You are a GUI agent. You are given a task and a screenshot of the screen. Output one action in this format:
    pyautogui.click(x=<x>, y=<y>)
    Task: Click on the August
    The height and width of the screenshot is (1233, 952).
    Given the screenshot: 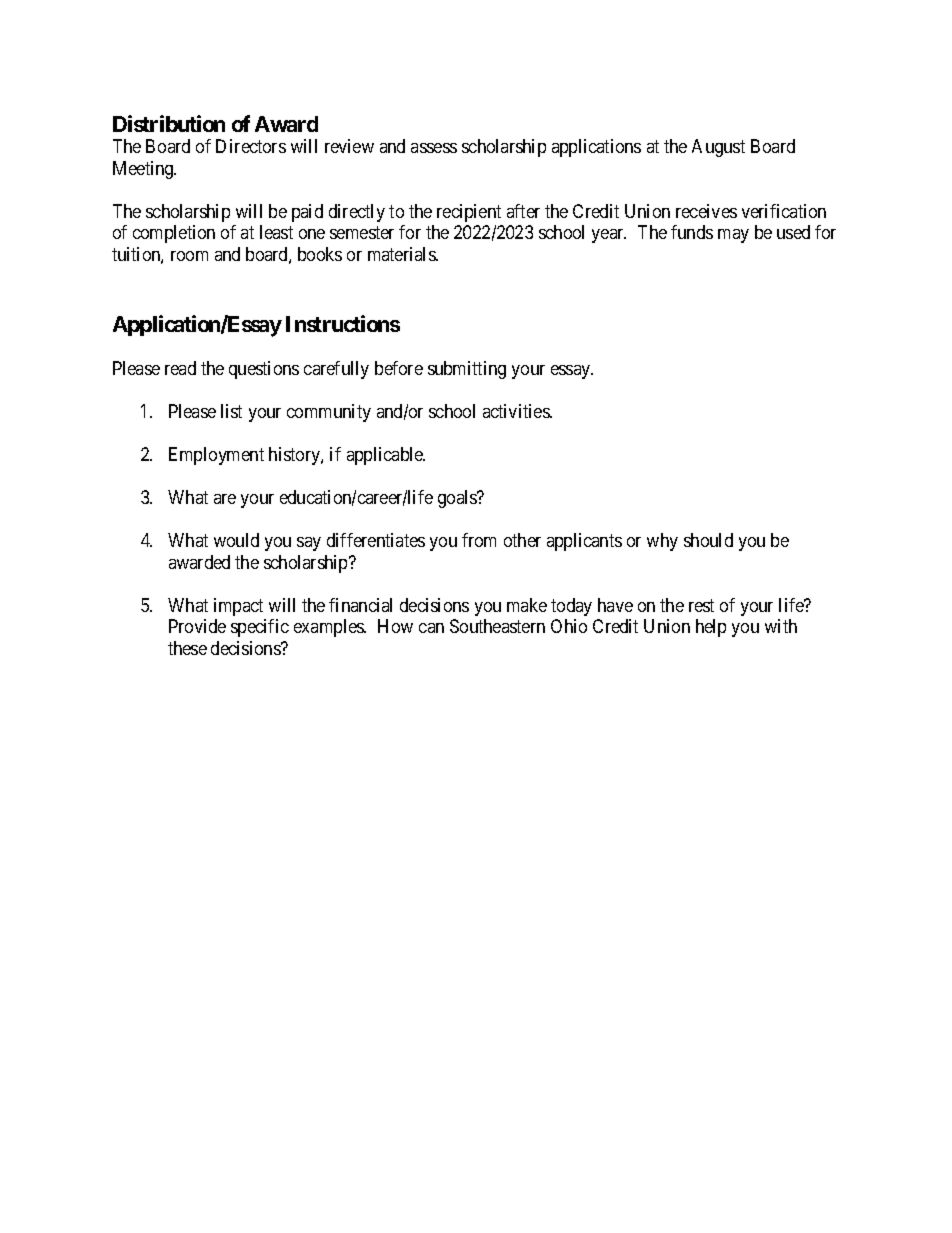 What is the action you would take?
    pyautogui.click(x=718, y=148)
